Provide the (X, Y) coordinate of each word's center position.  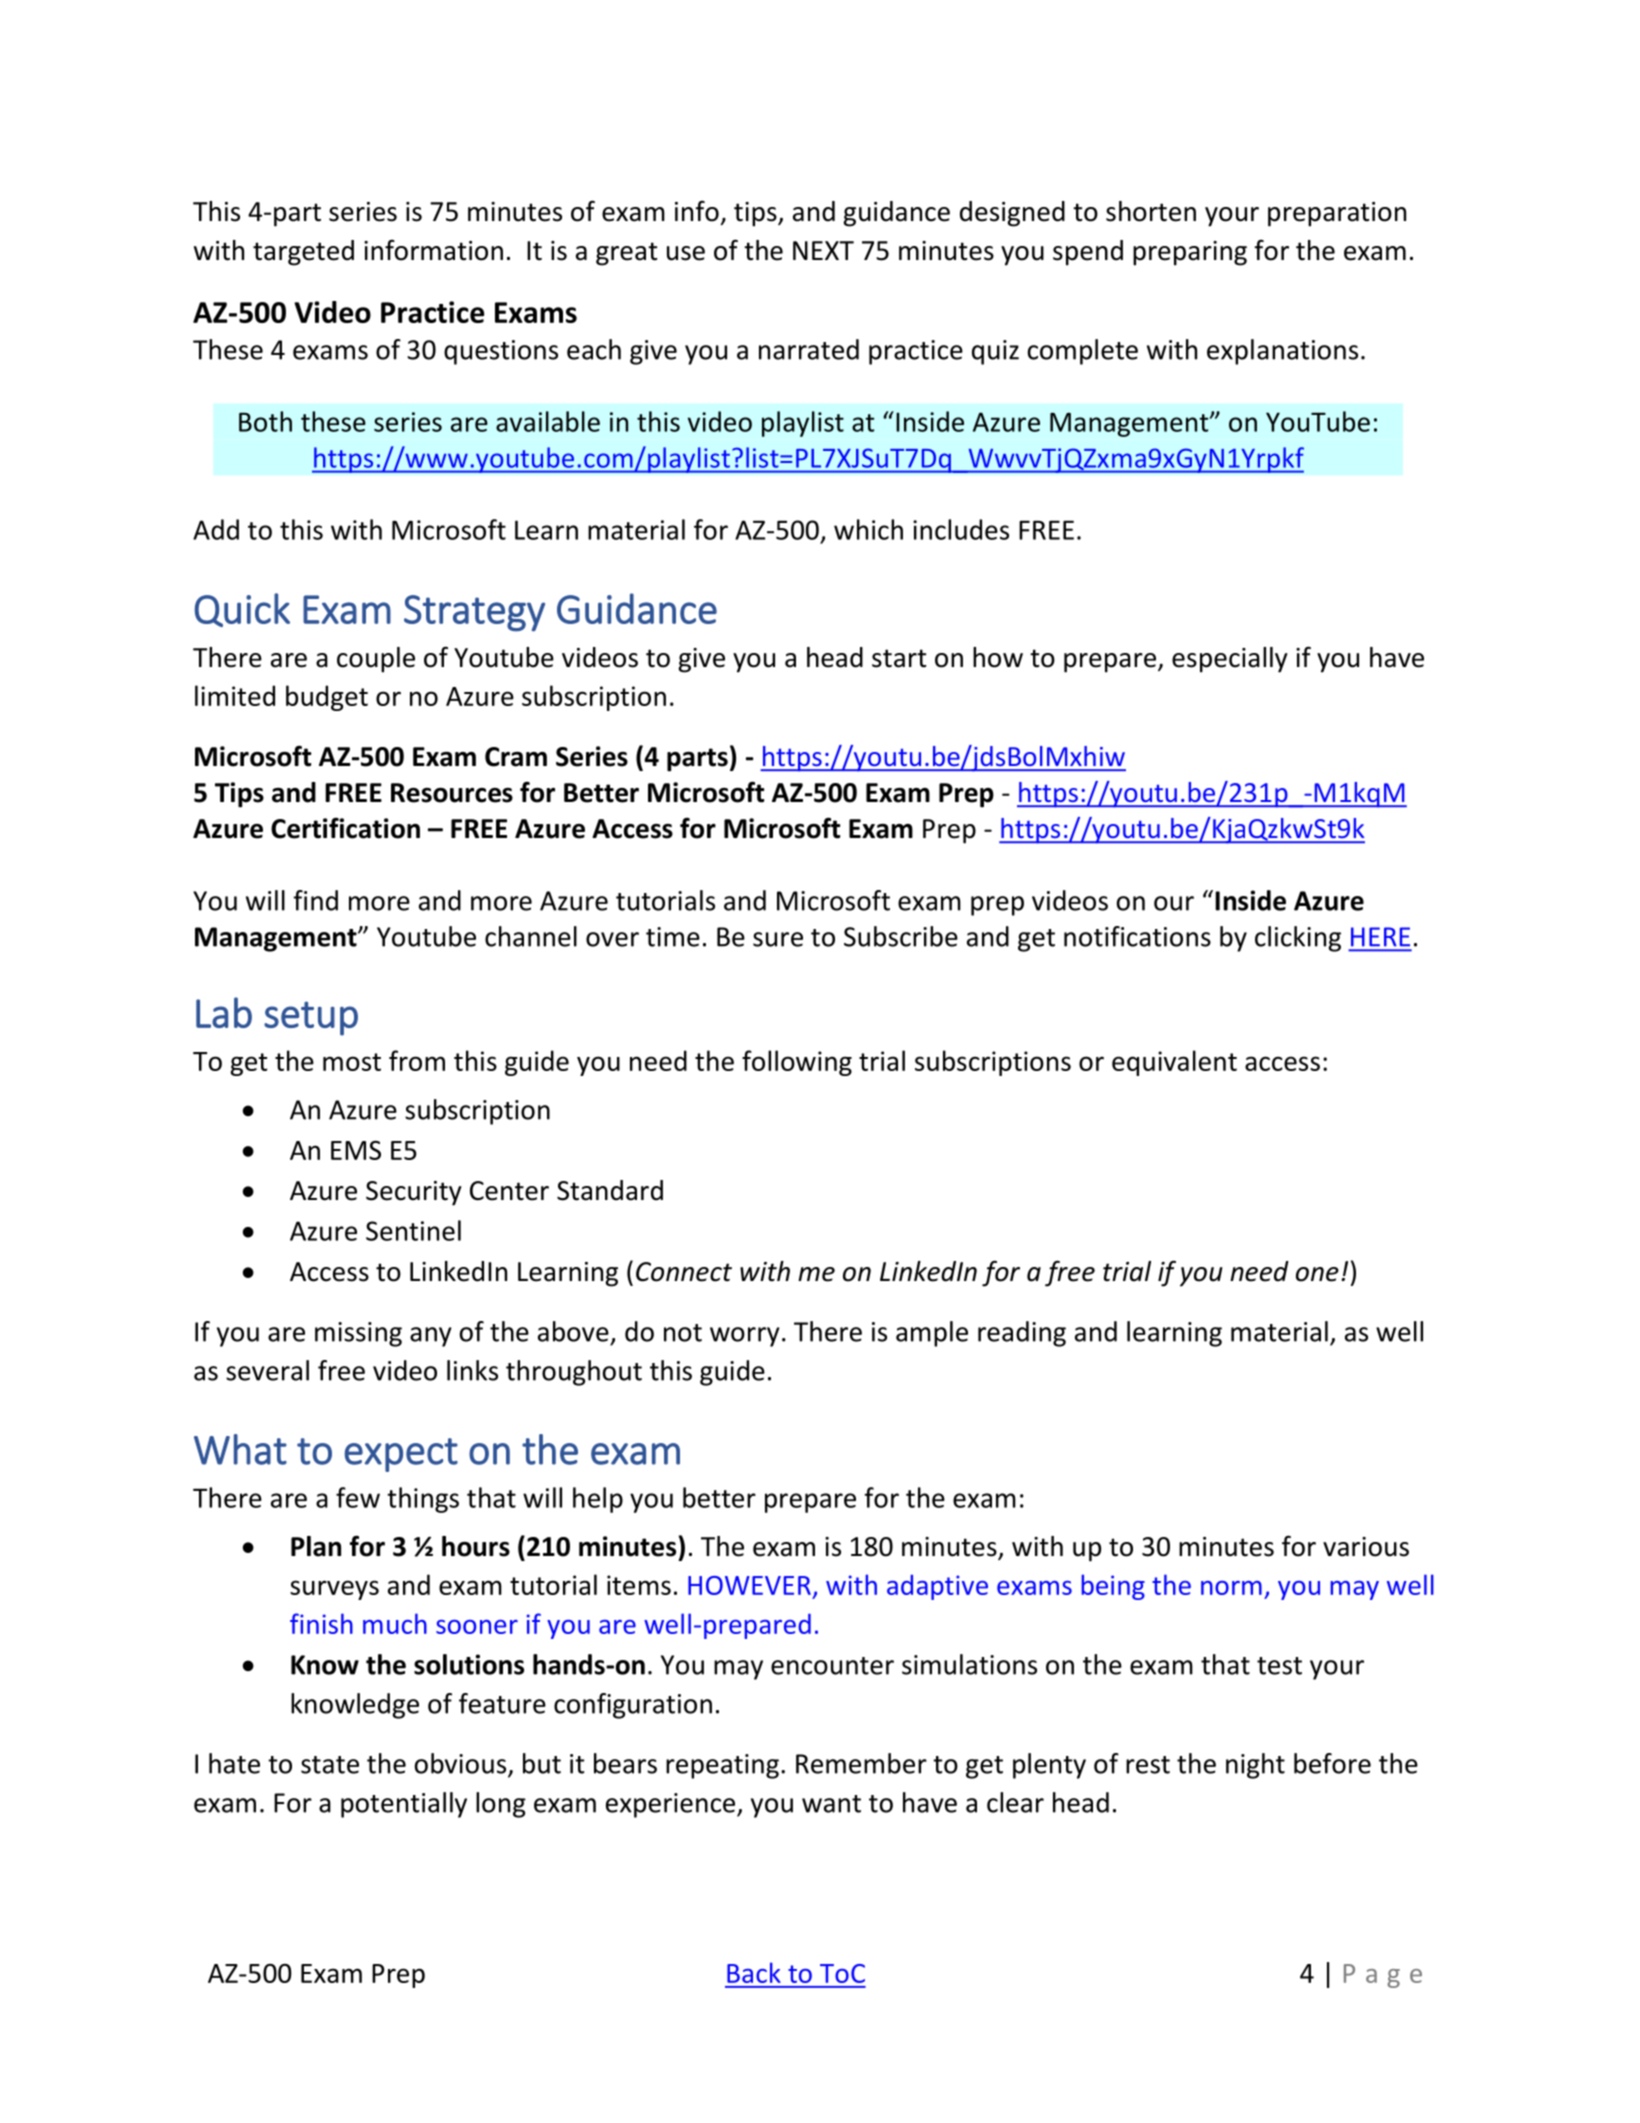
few (358, 1497)
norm (1231, 1588)
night (1255, 1766)
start (899, 658)
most (352, 1062)
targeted (303, 253)
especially (1230, 660)
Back (754, 1972)
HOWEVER (749, 1585)
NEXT (823, 250)
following (797, 1063)
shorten (1151, 211)
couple (376, 660)
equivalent (1174, 1063)
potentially (404, 1805)
